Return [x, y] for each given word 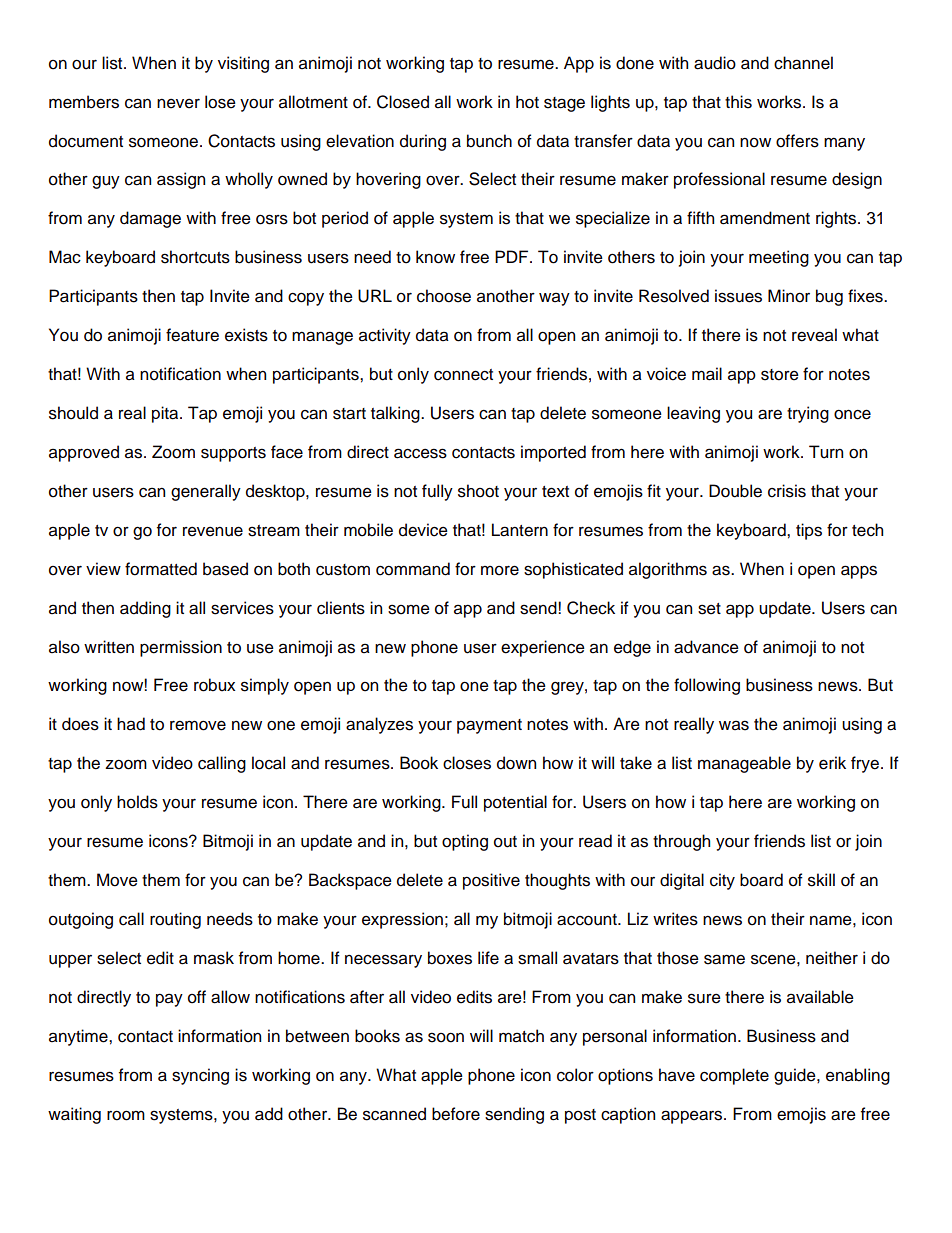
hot [527, 102]
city [722, 881]
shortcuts [195, 257]
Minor [789, 296]
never [178, 103]
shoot [478, 491]
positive [491, 881]
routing [175, 920]
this [738, 102]
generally [206, 492]
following [707, 686]
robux [214, 685]
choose [444, 296]
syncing [200, 1076]
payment [489, 726]
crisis [787, 491]
